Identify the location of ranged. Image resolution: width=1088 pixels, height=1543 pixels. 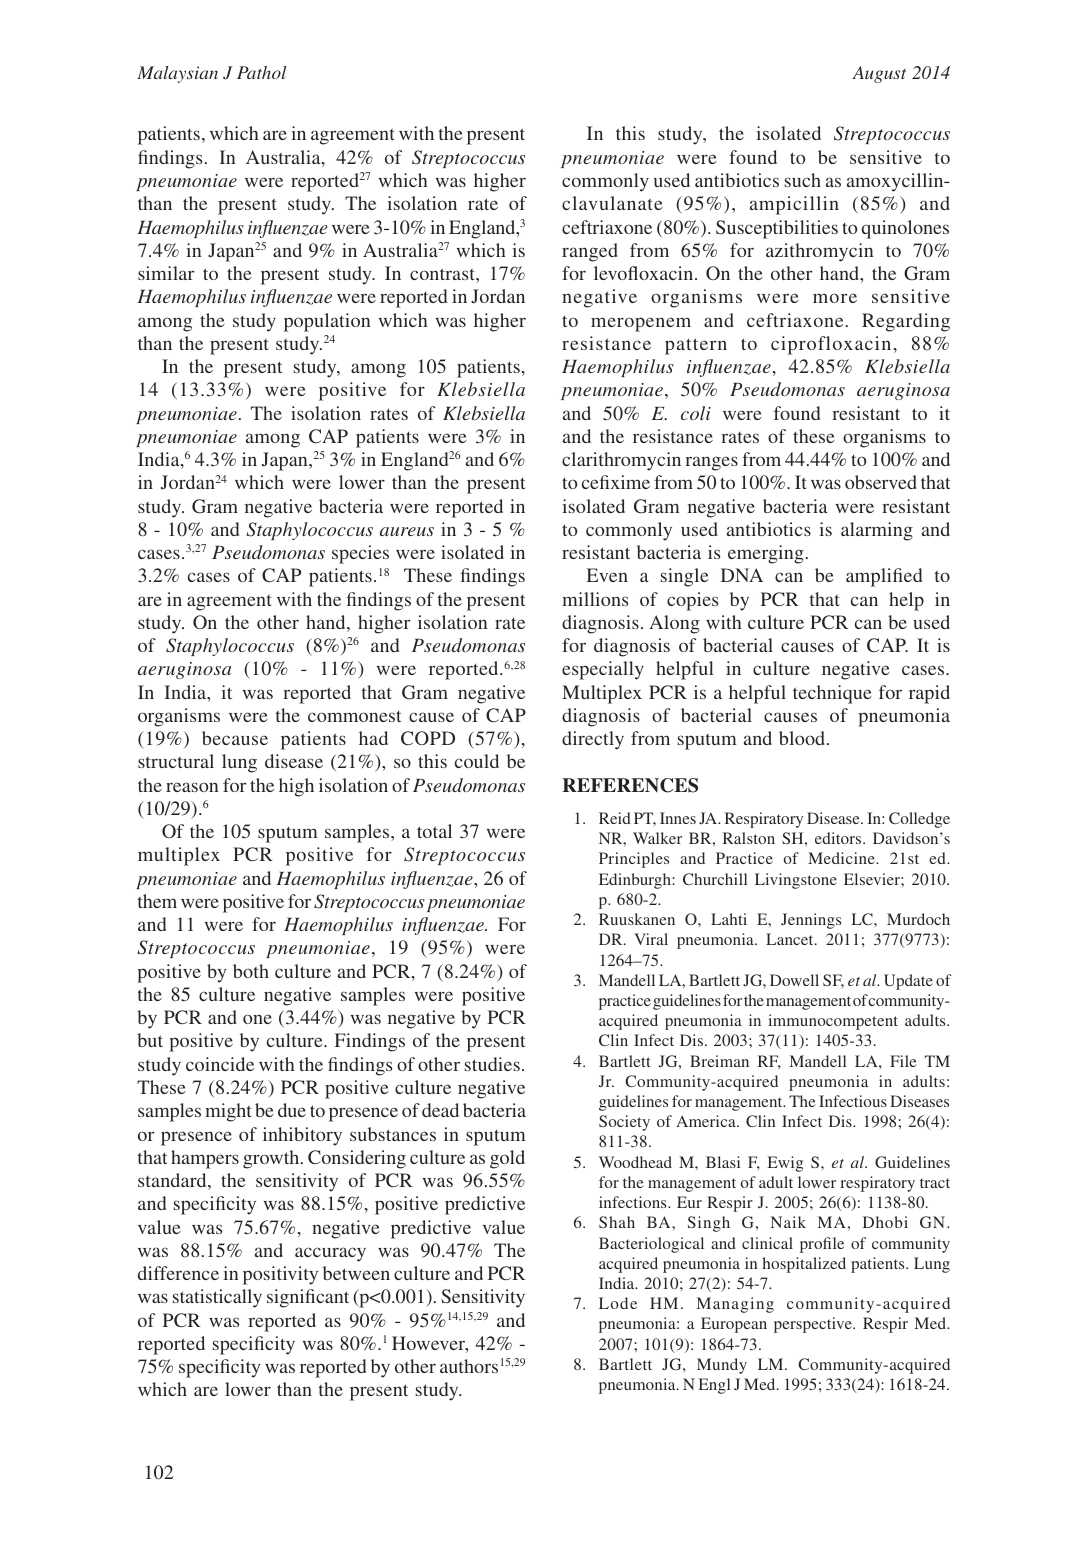
(590, 252).
